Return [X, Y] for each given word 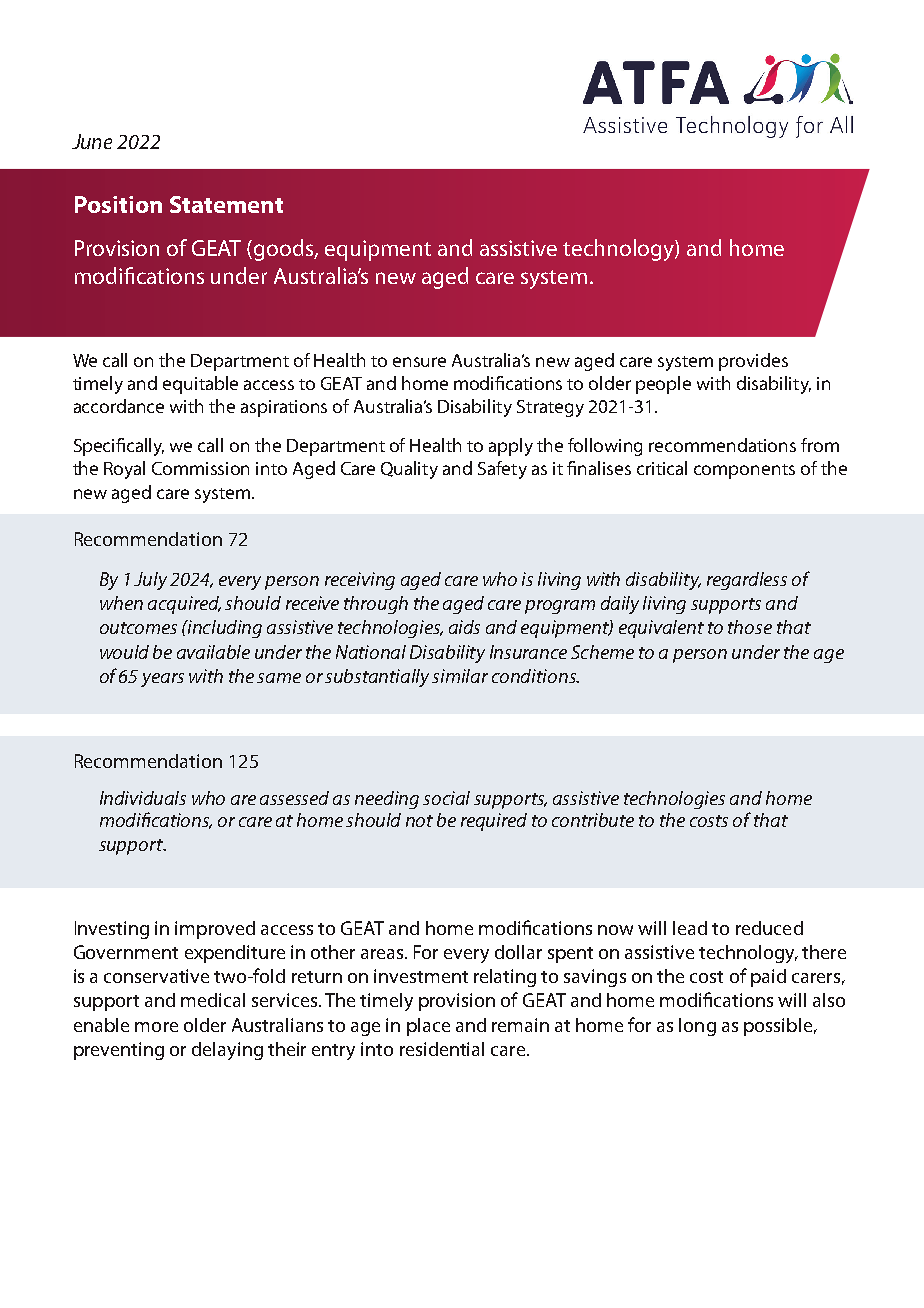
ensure [419, 362]
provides [753, 362]
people [663, 385]
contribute [593, 820]
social [446, 798]
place [428, 1027]
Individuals [143, 798]
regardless [747, 581]
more [156, 1027]
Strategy [550, 408]
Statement [226, 204]
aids [464, 627]
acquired [184, 605]
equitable [200, 385]
